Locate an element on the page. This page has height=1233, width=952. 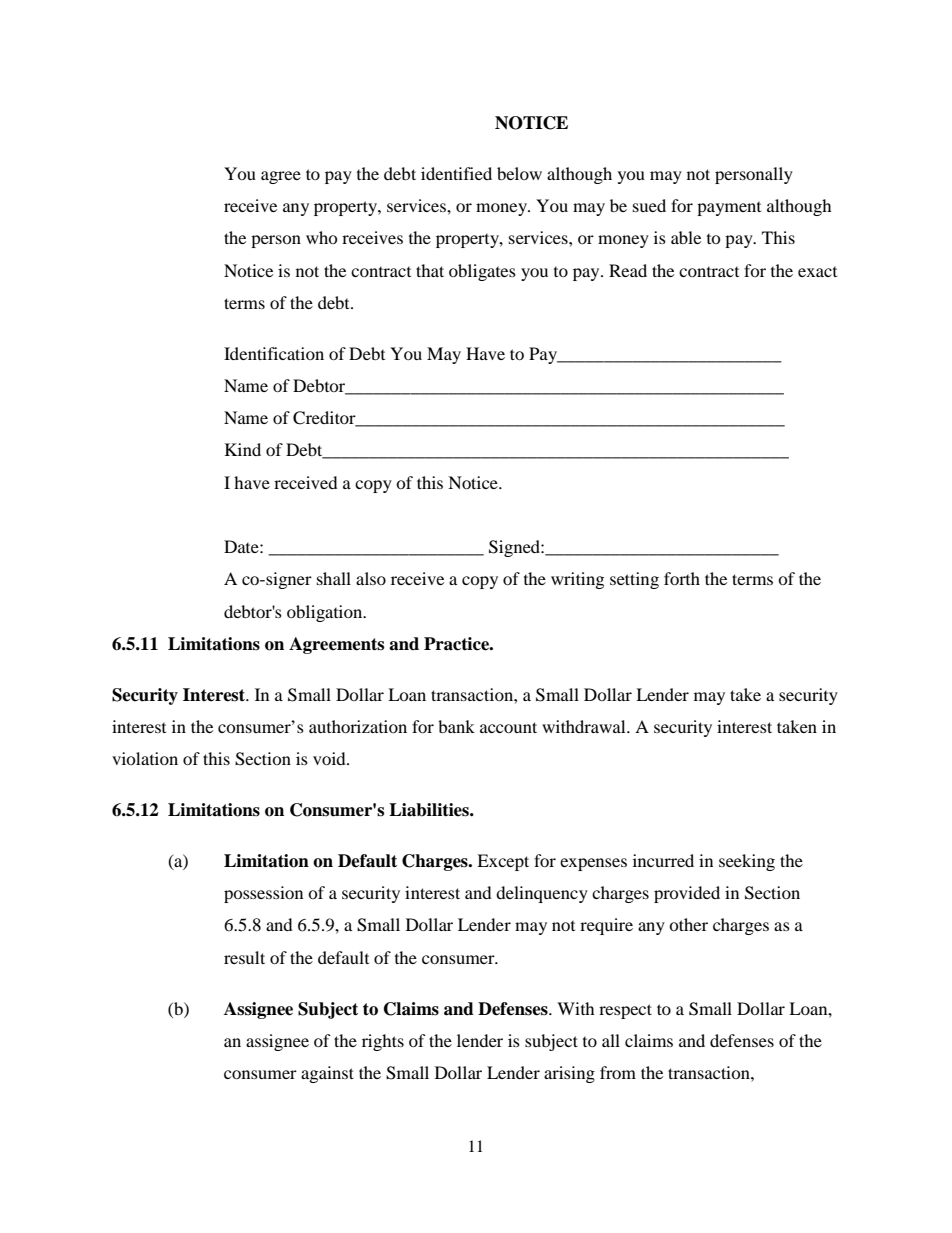
forth is located at coordinates (682, 578).
